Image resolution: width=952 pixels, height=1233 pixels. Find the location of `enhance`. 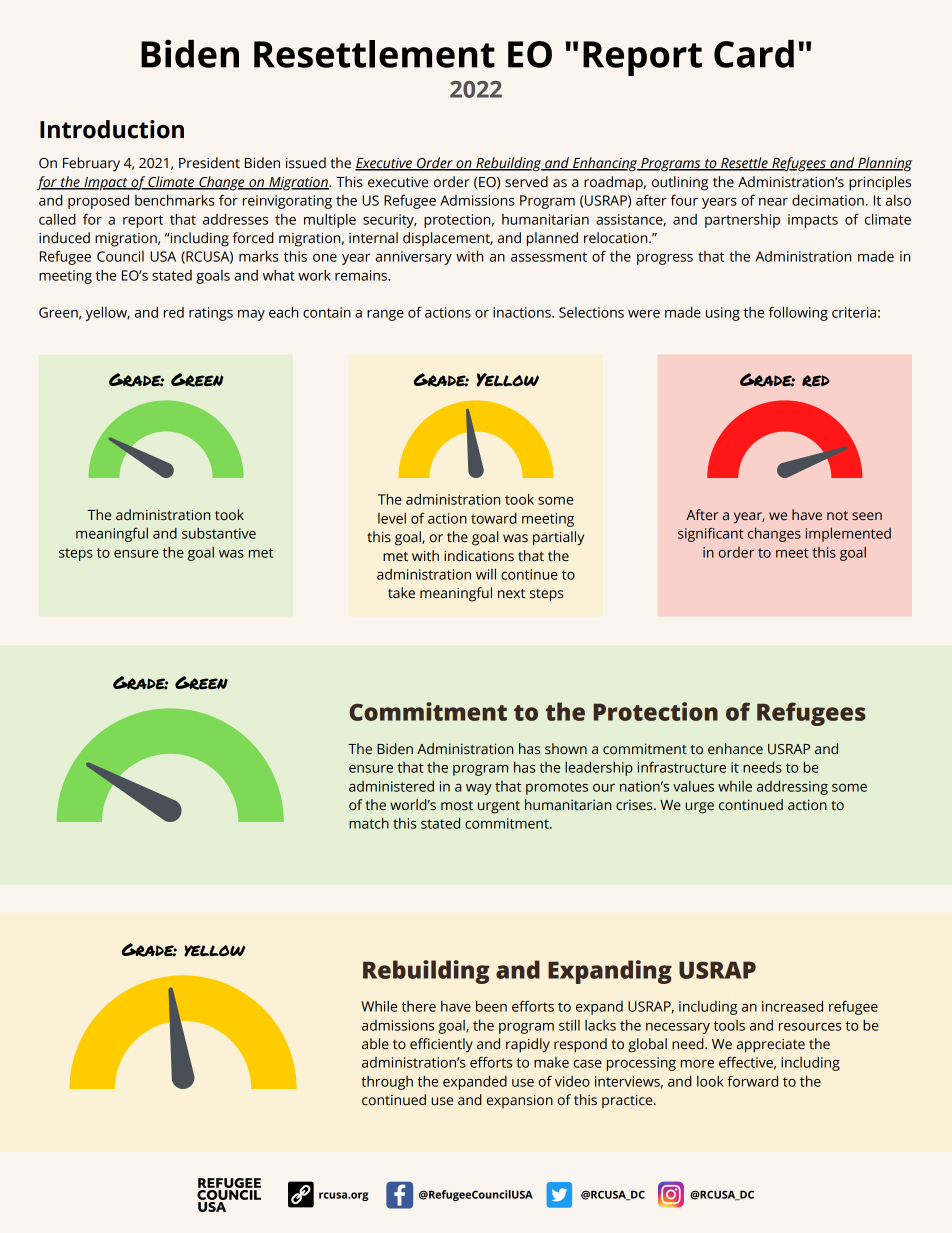

enhance is located at coordinates (735, 749).
